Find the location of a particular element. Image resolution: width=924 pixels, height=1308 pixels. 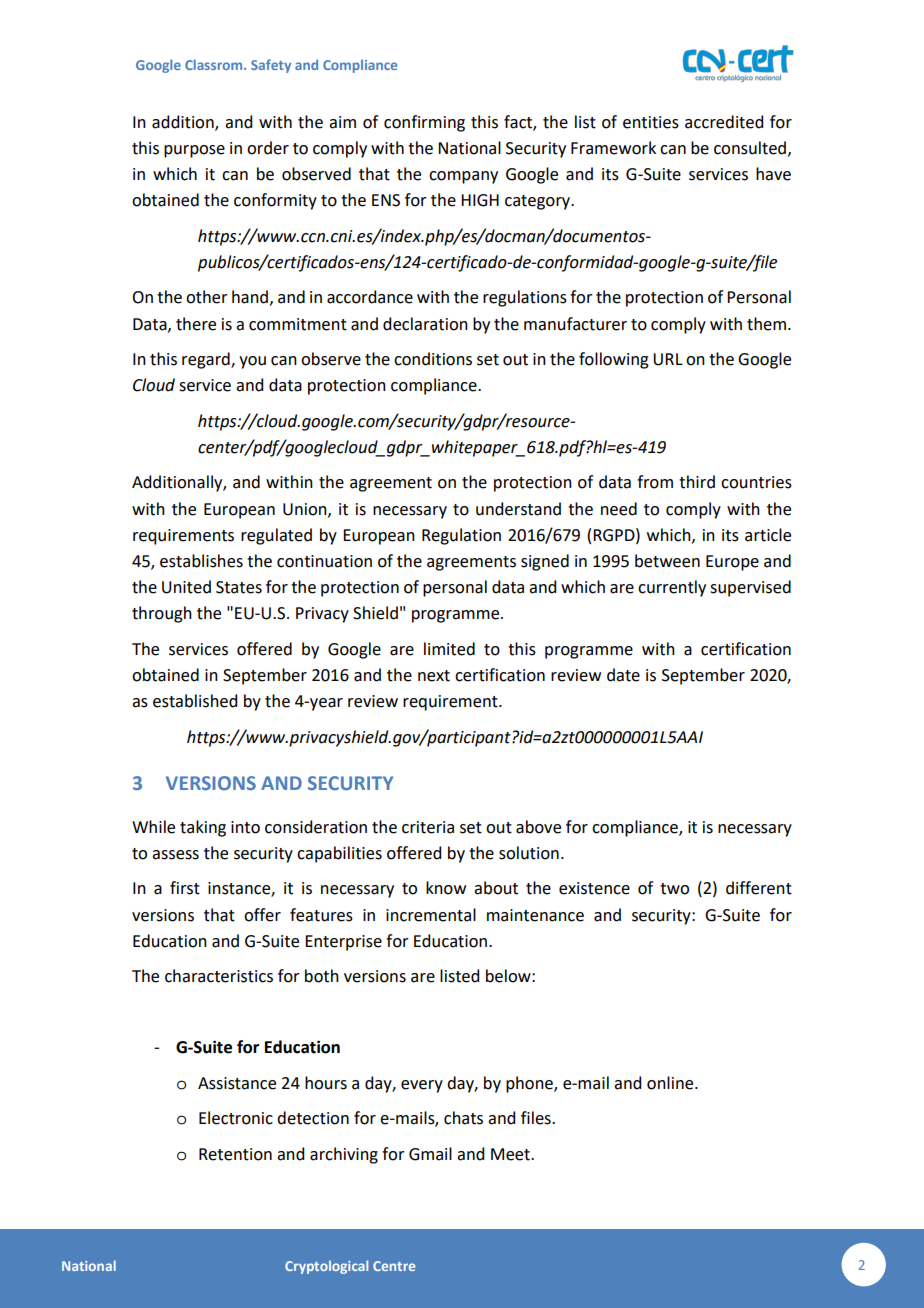

regard is located at coordinates (207, 360).
